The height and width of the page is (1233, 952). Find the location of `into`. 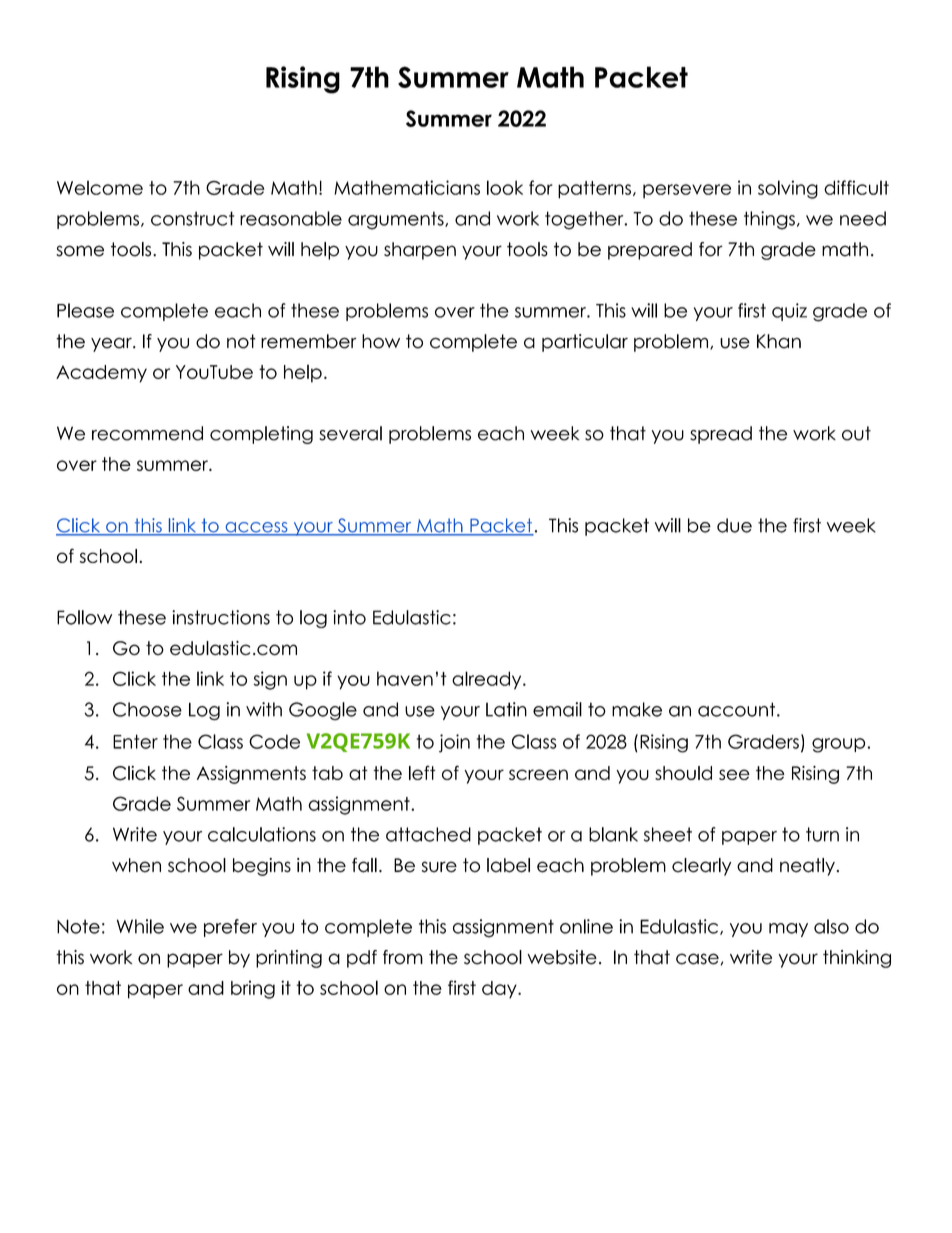

into is located at coordinates (349, 617).
